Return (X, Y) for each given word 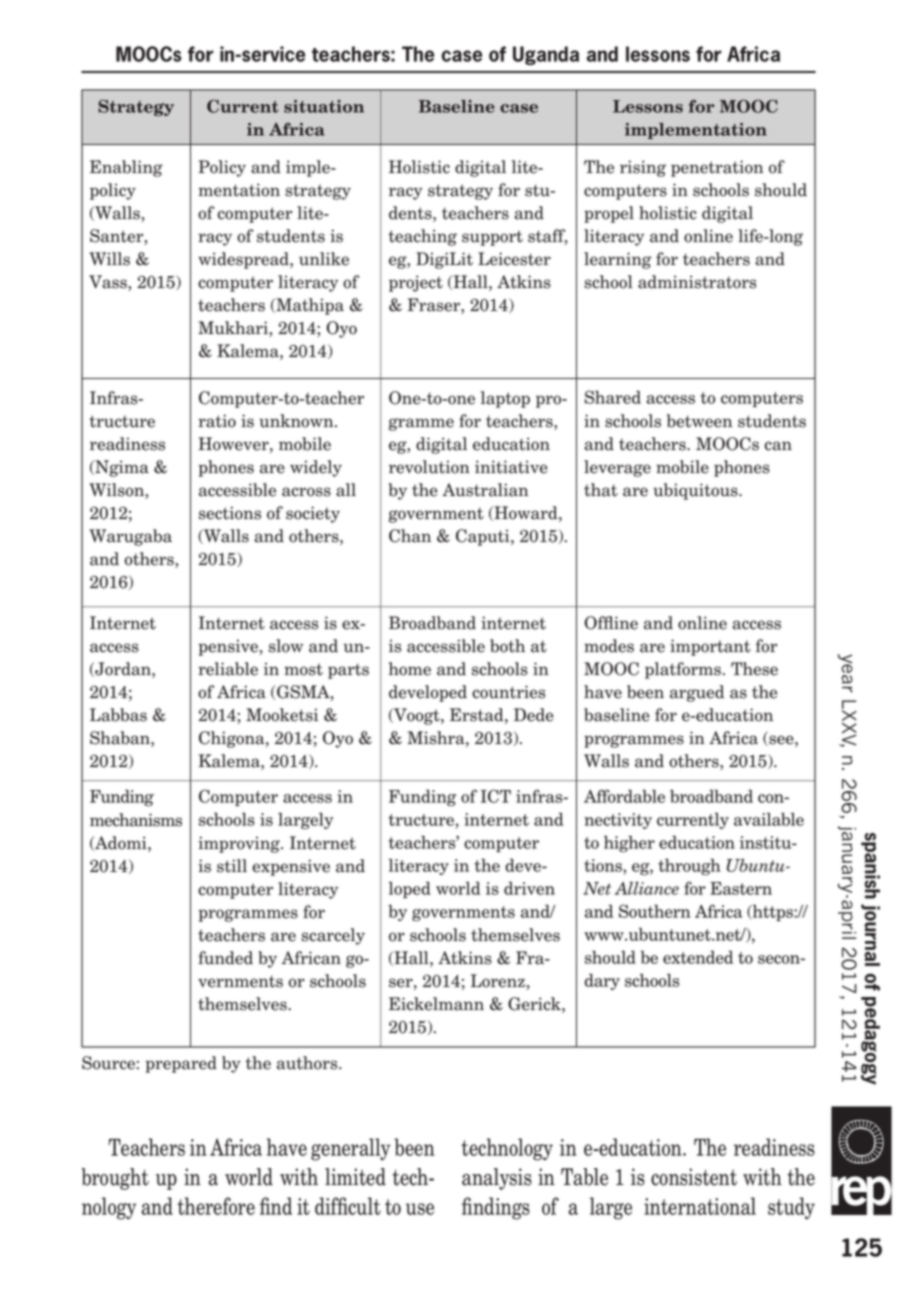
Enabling (126, 168)
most (303, 669)
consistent (694, 1177)
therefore (216, 1206)
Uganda (546, 55)
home (410, 669)
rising (643, 168)
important (710, 647)
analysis (497, 1179)
